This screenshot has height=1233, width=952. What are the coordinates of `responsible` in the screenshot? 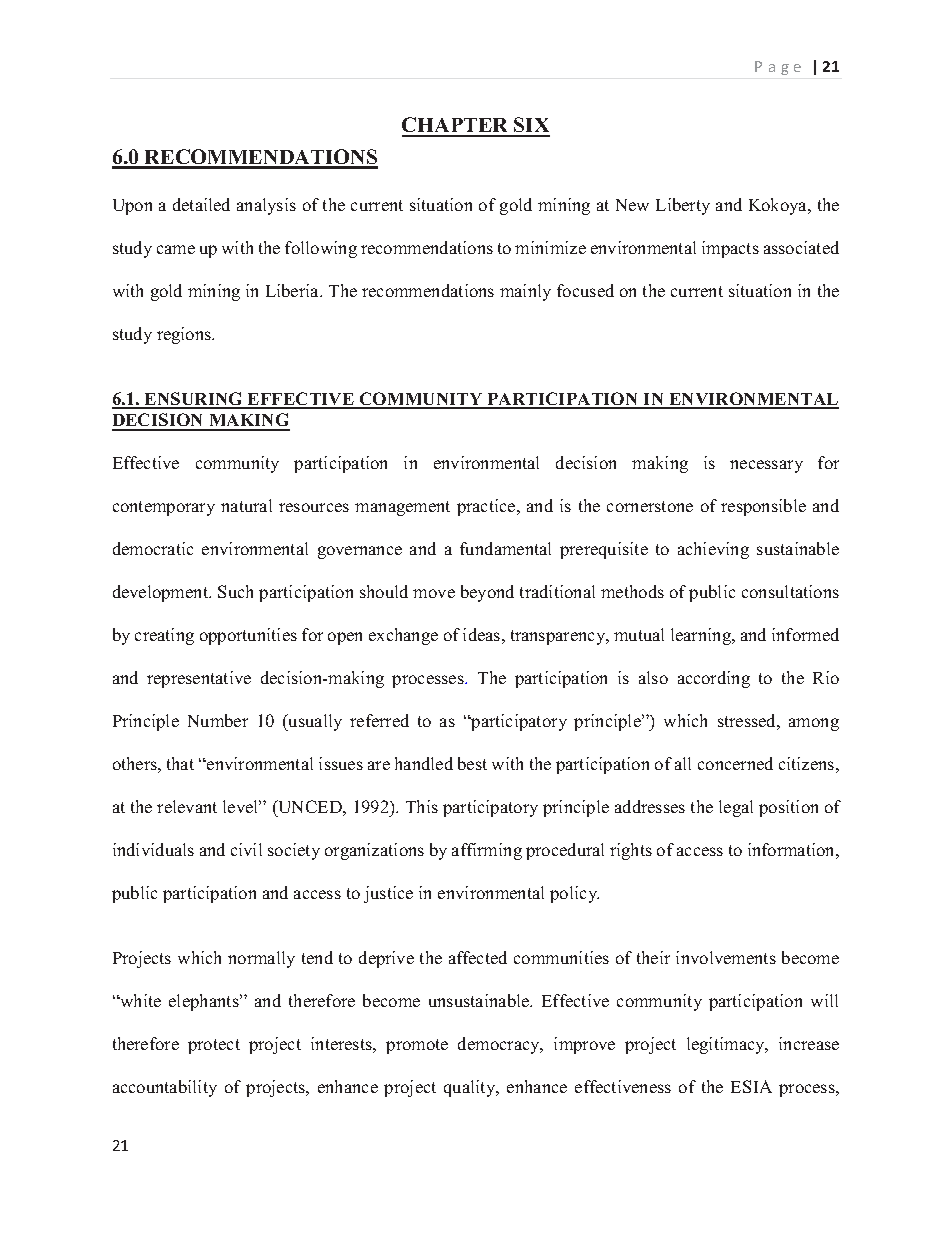 It's located at (763, 507).
